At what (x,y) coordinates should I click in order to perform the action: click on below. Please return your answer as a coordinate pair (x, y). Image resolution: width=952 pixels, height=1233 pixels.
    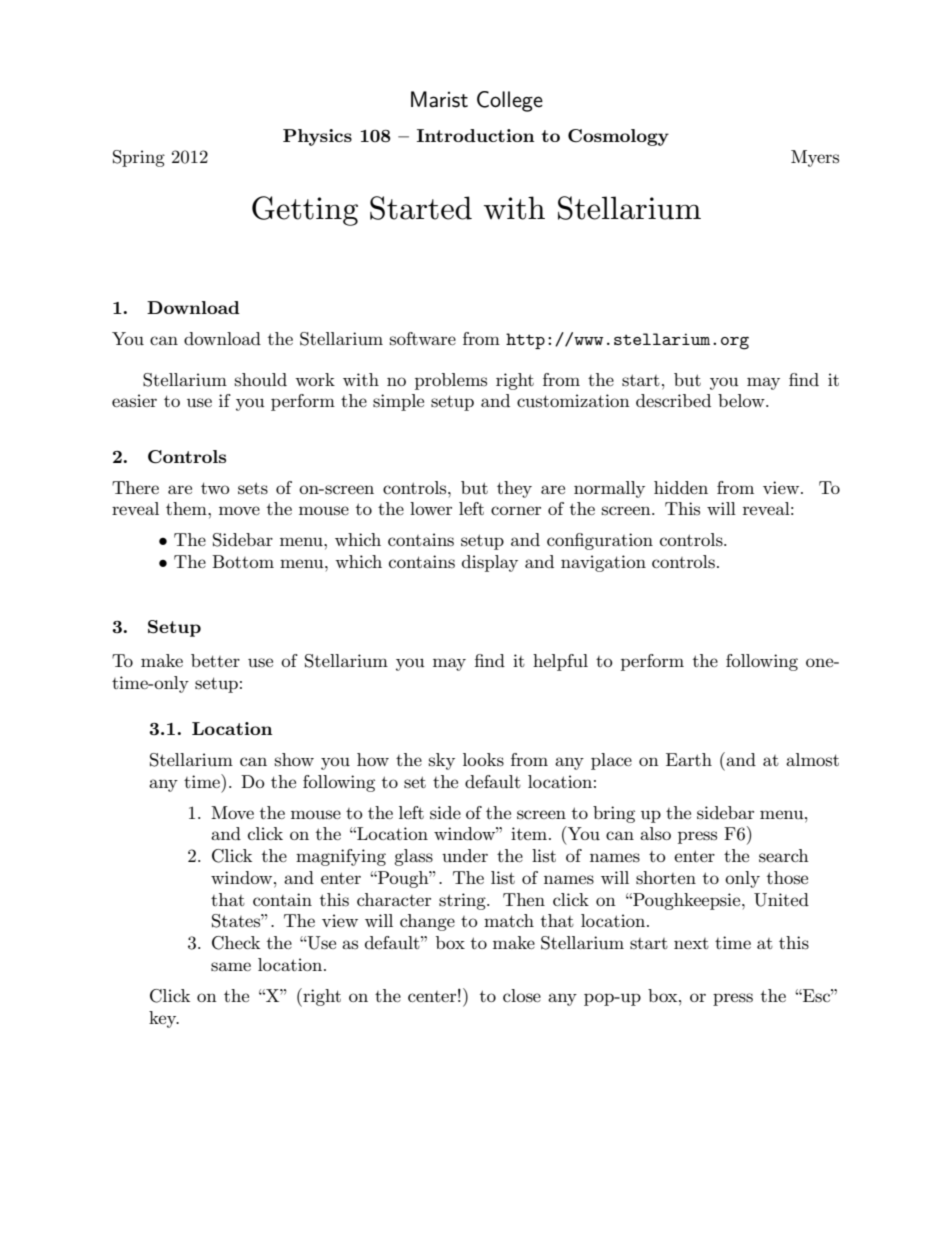
    Looking at the image, I should click on (742, 400).
